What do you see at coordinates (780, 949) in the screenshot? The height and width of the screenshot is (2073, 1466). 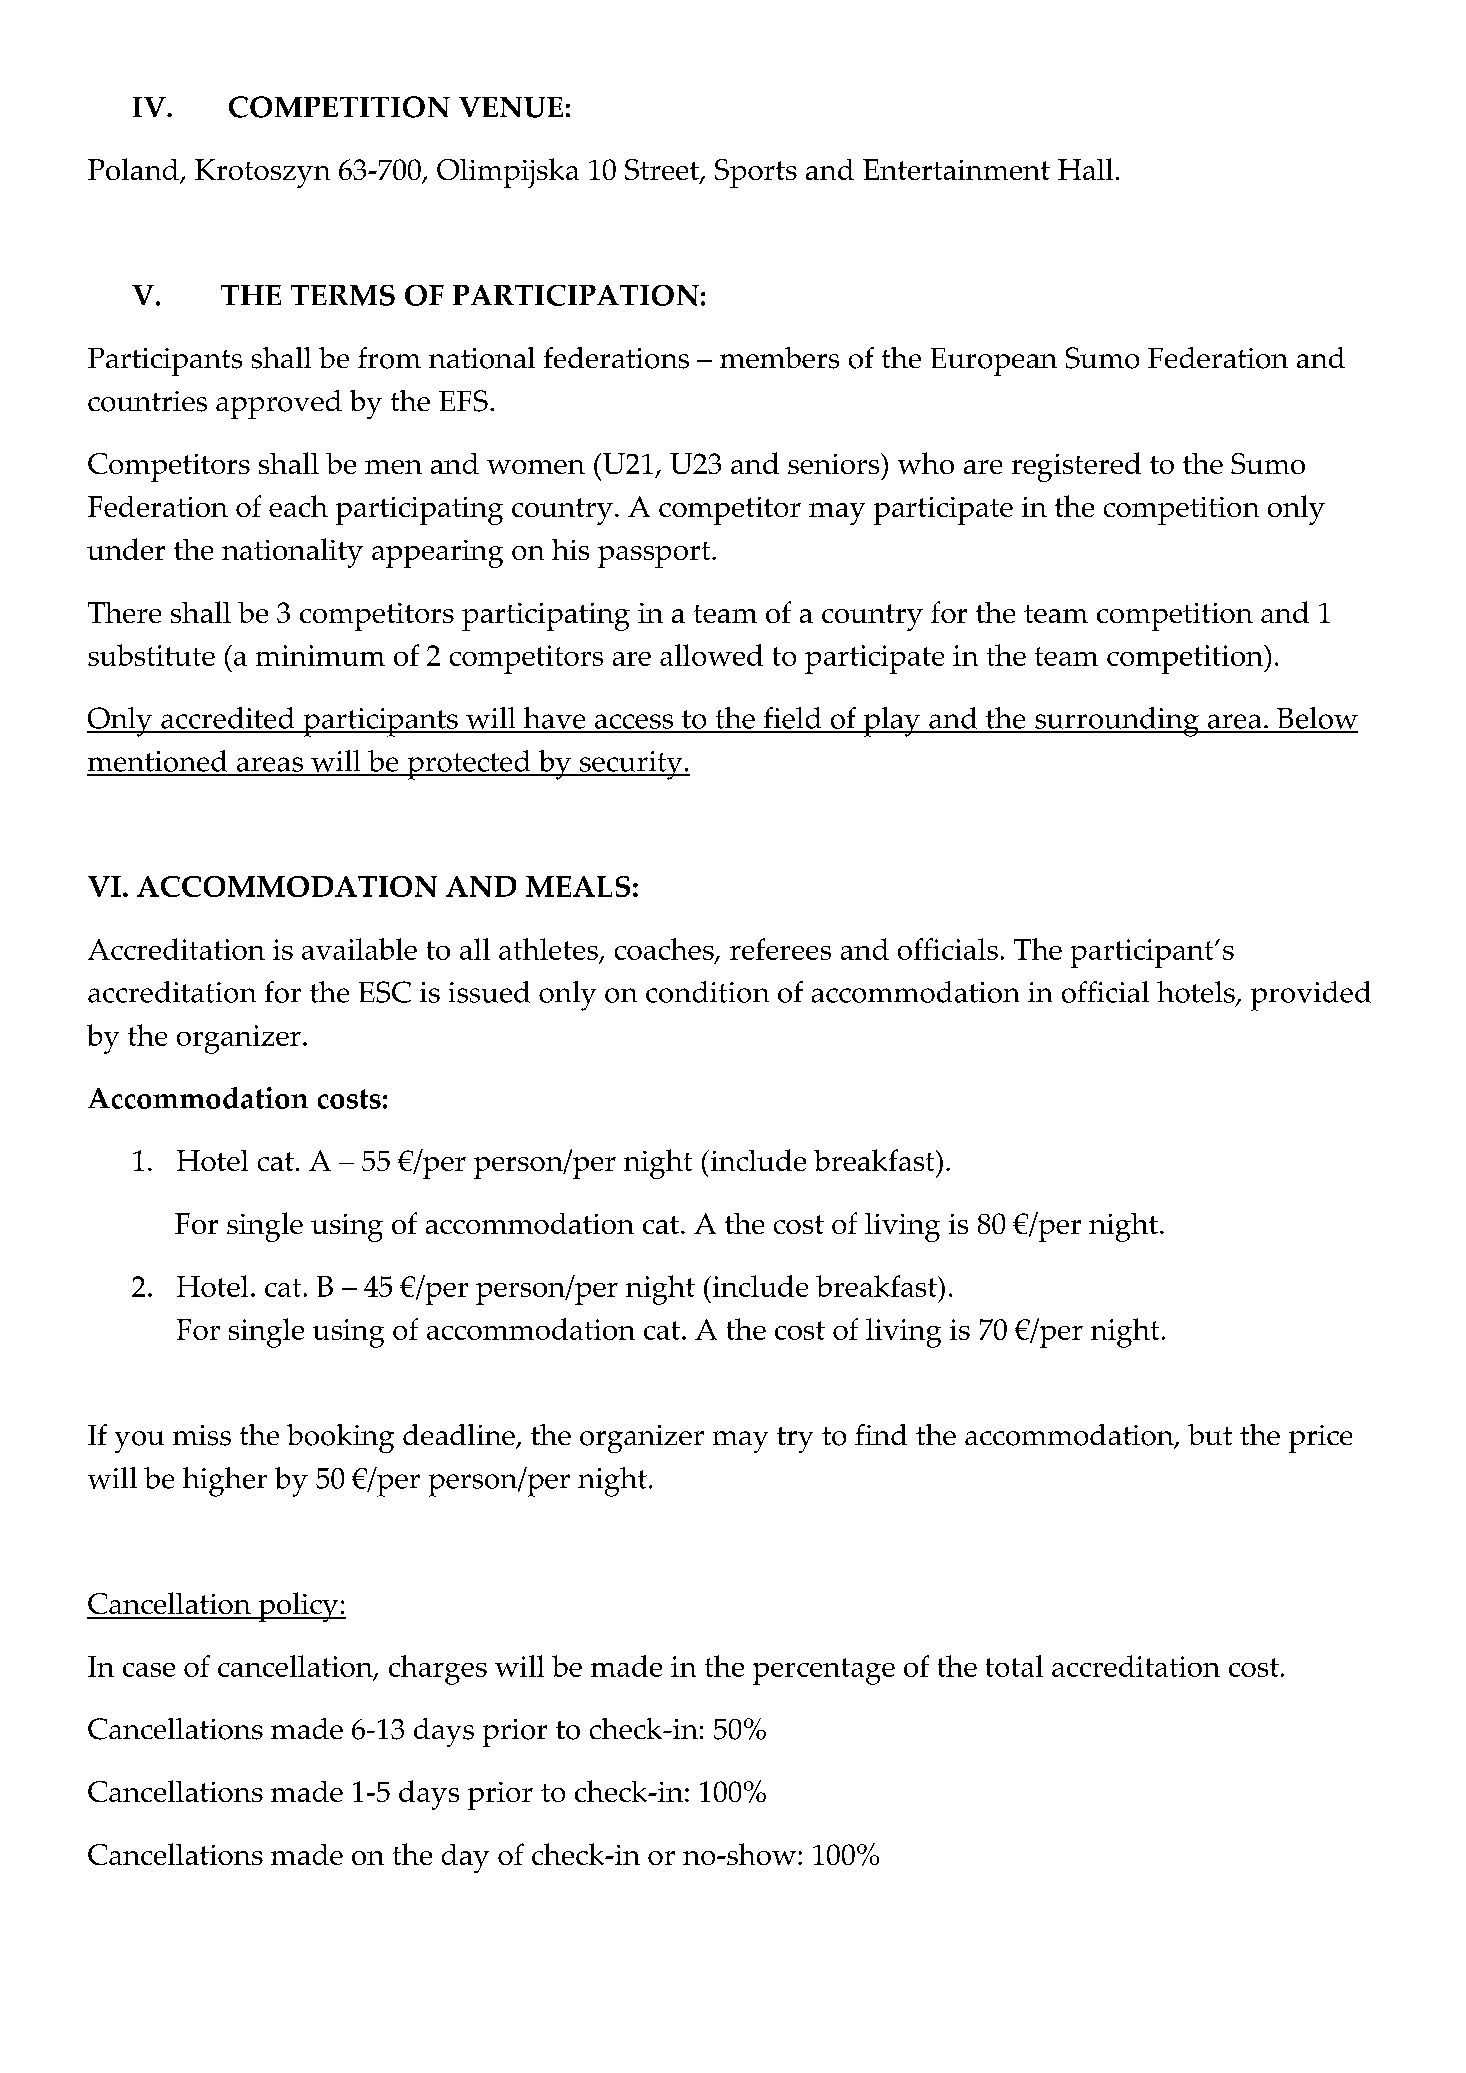 I see `referees` at bounding box center [780, 949].
